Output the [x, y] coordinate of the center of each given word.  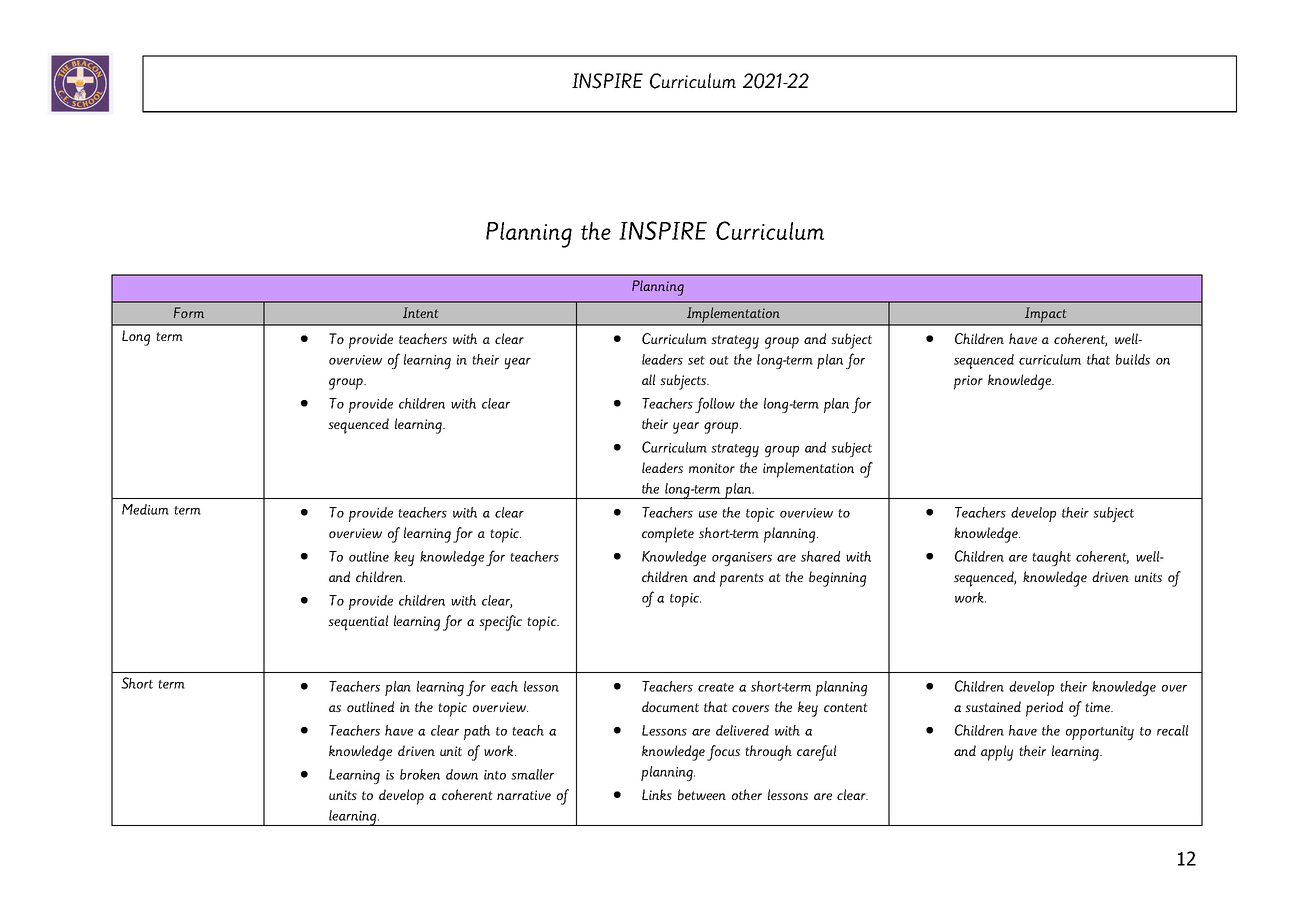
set [696, 360]
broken [420, 774]
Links [657, 794]
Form [189, 312]
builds [1133, 359]
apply [997, 753]
